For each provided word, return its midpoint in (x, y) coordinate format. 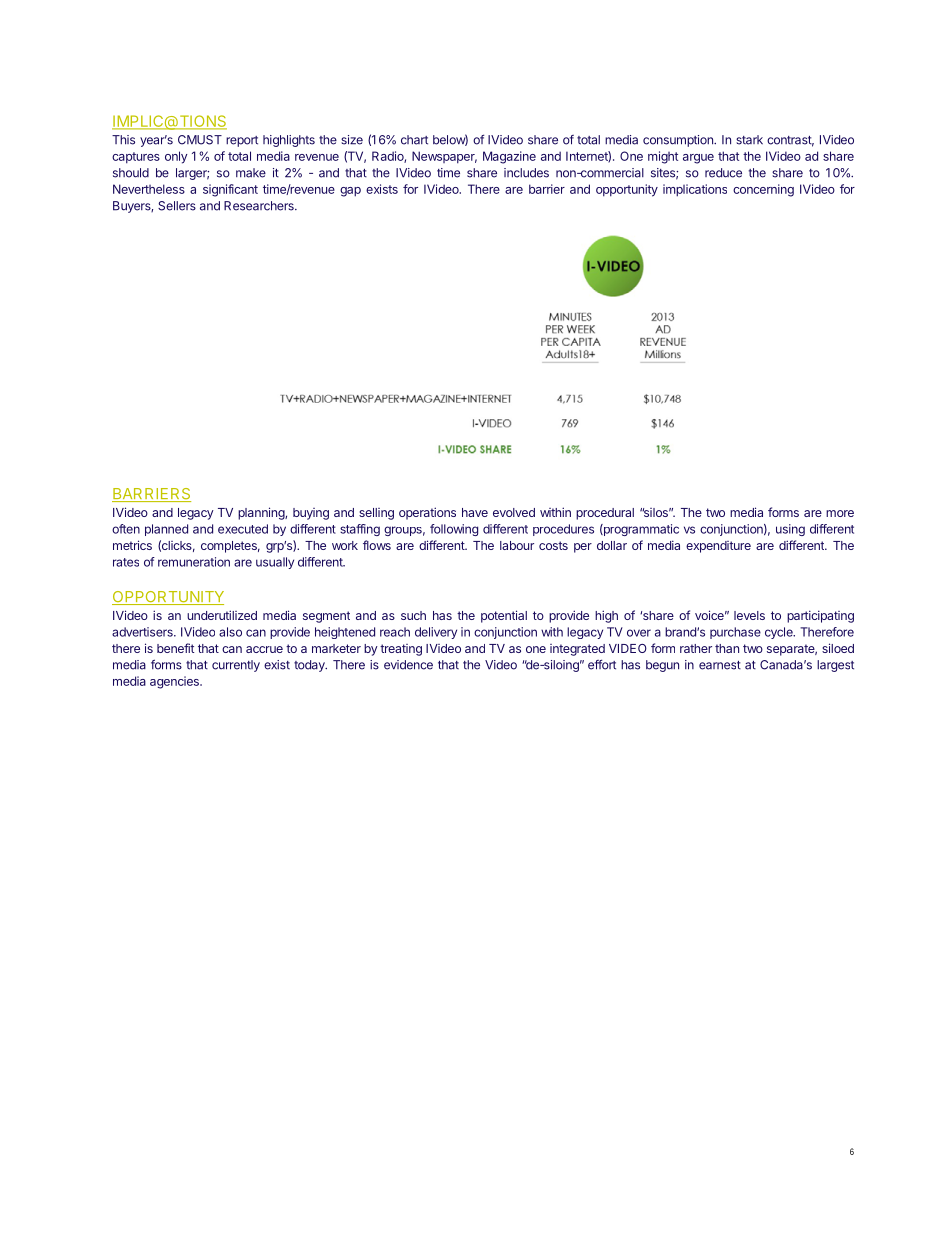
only (176, 157)
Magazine (509, 157)
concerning (763, 190)
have (475, 512)
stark (749, 140)
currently (236, 666)
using (790, 530)
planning (262, 513)
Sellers (177, 206)
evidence (408, 665)
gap (350, 192)
